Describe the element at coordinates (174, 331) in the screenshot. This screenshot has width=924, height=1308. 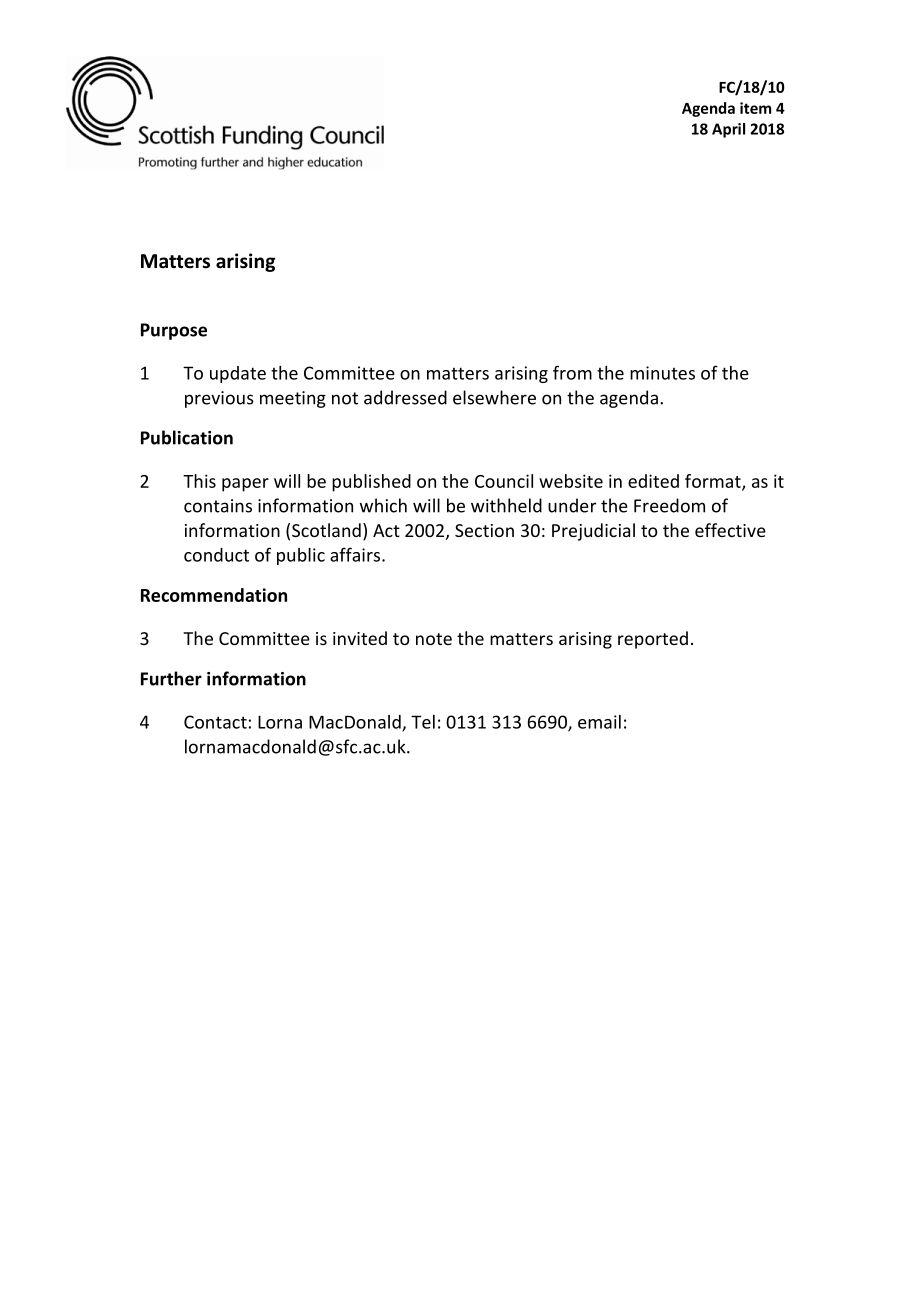
I see `Purpose` at that location.
